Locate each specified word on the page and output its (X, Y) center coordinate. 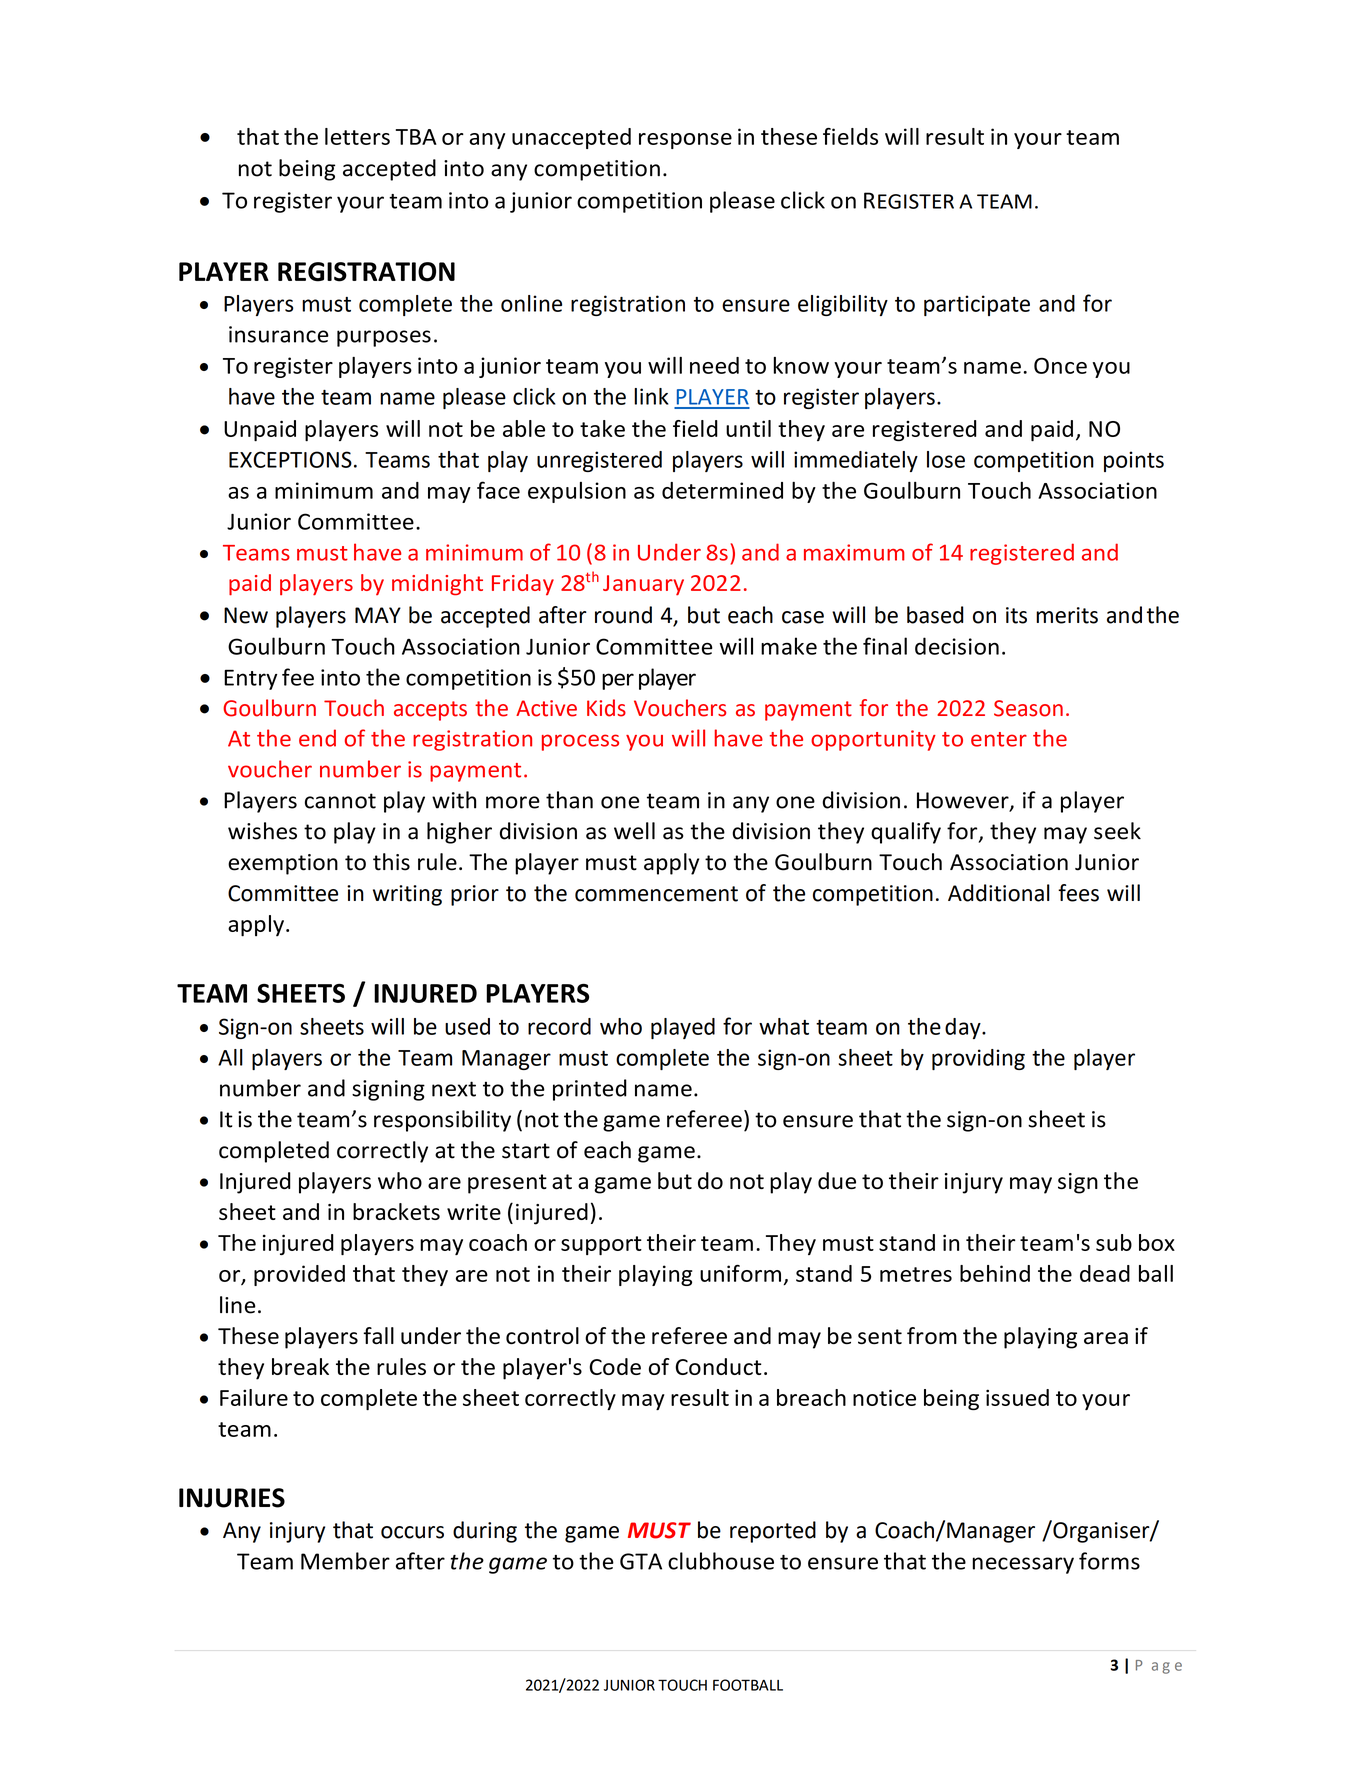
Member (345, 1561)
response (685, 141)
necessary (1023, 1565)
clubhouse (721, 1561)
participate (977, 305)
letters (357, 136)
